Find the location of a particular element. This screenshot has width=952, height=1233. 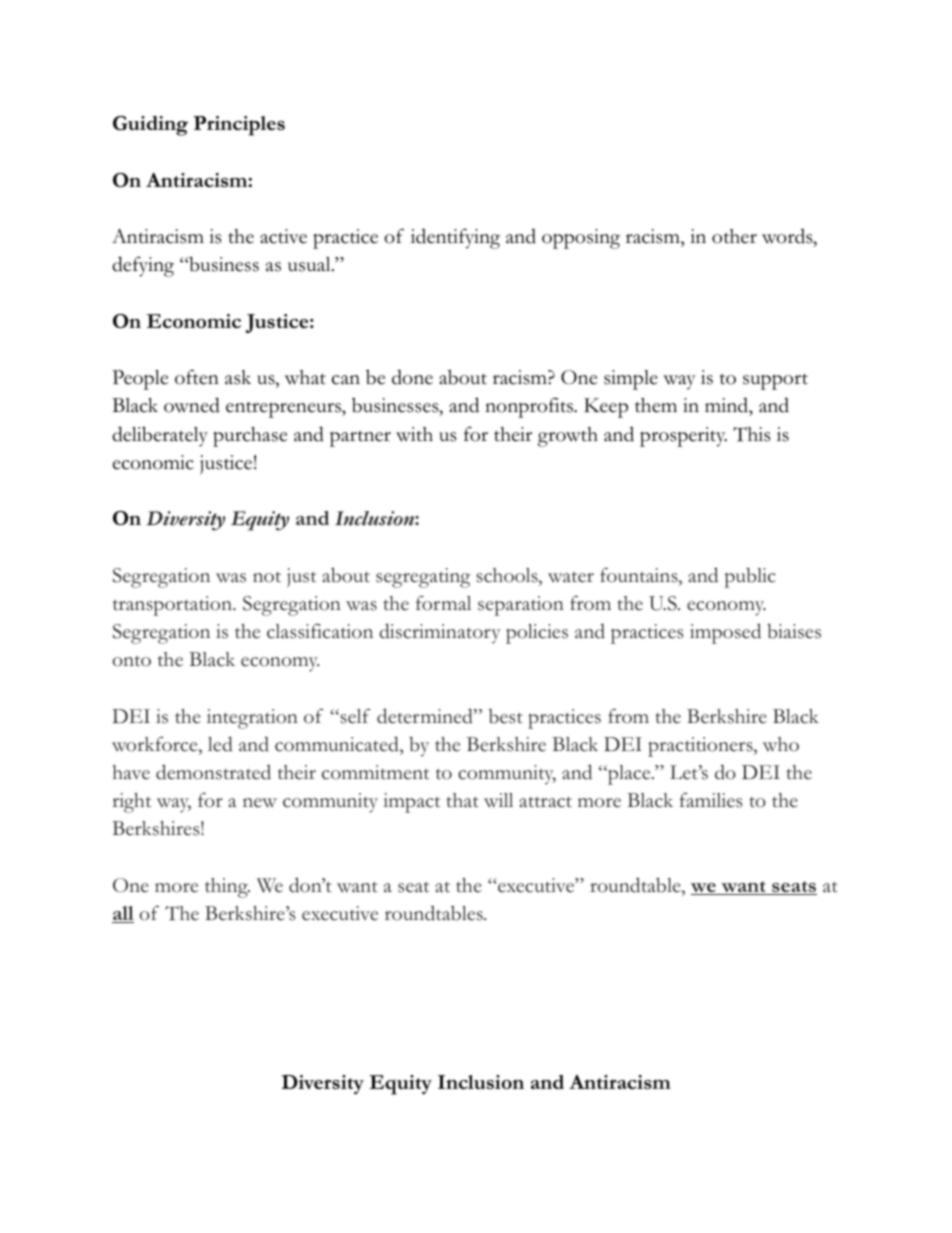

discriminatory is located at coordinates (440, 633).
